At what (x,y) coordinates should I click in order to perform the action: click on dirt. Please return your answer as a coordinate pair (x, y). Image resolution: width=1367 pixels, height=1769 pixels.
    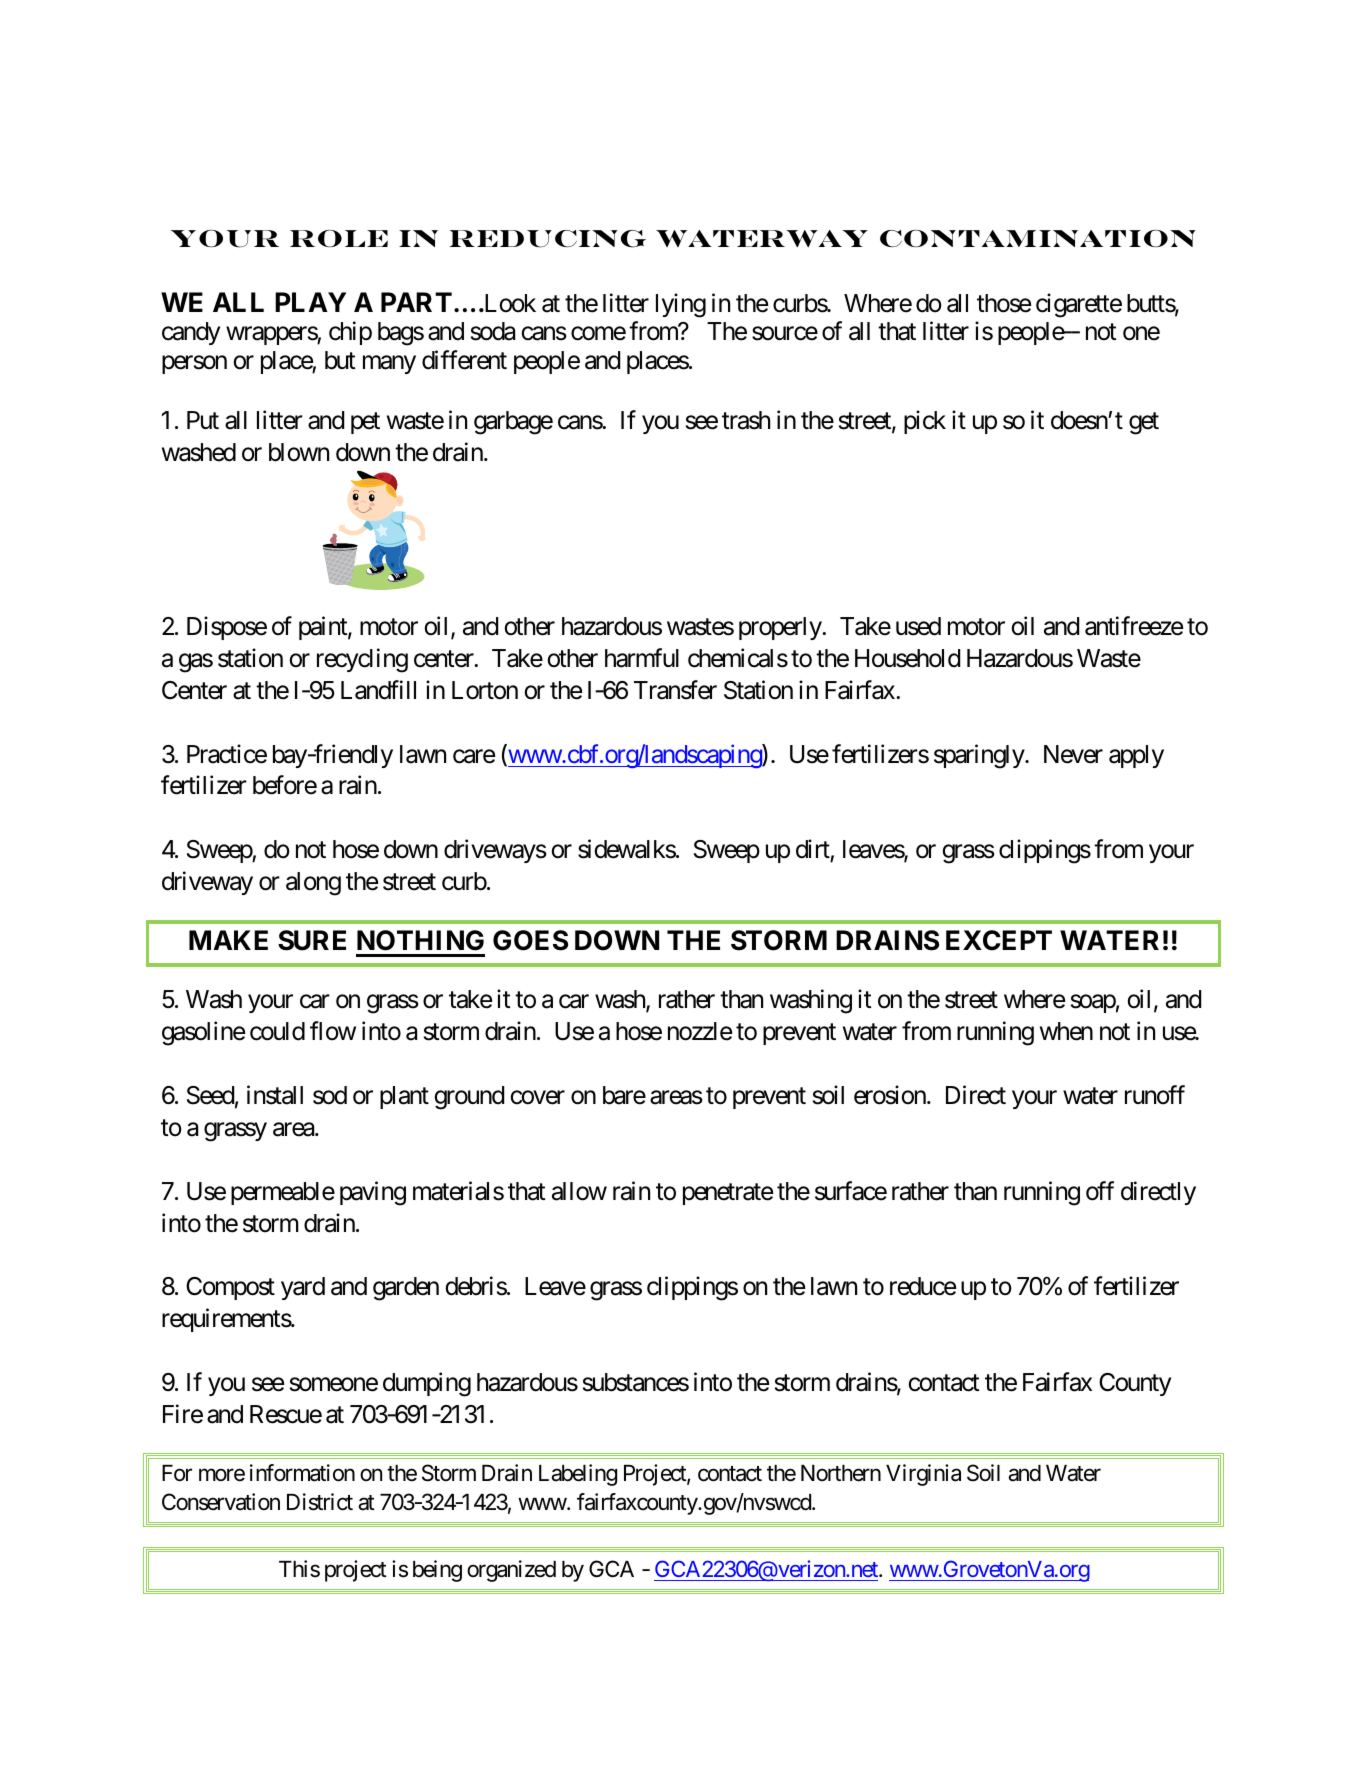
    Looking at the image, I should click on (813, 849).
